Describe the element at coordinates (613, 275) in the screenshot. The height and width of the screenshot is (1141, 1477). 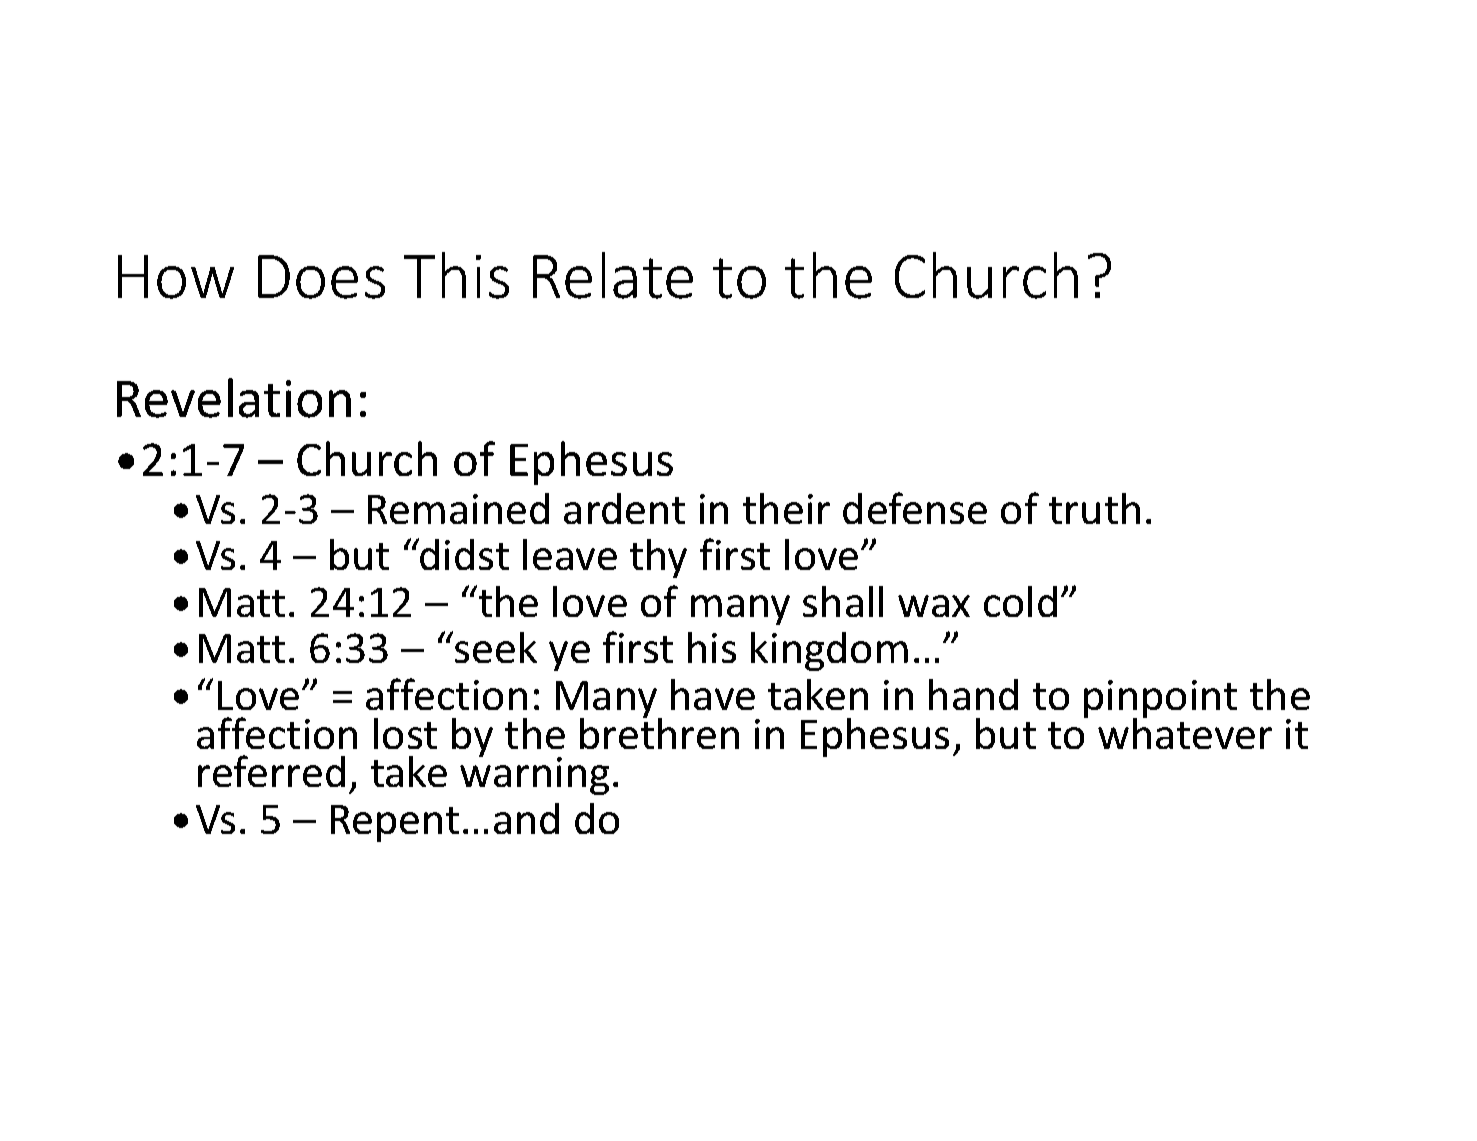
I see `Relate` at that location.
